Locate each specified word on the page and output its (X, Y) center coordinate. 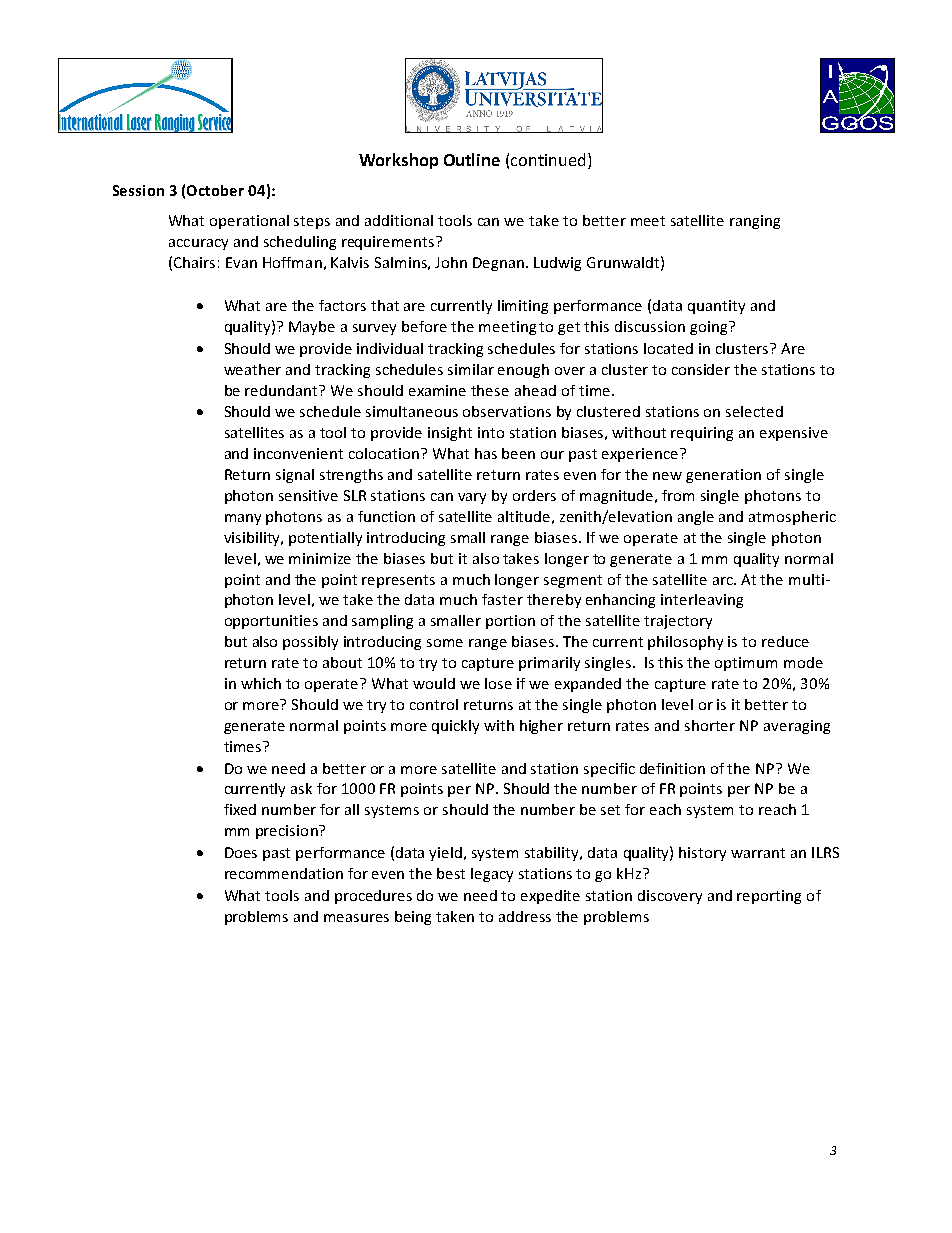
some (445, 643)
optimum (746, 664)
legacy (492, 875)
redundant (283, 390)
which (261, 683)
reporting (769, 897)
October (215, 190)
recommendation (284, 873)
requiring (702, 434)
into (491, 432)
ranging (755, 222)
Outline (472, 159)
